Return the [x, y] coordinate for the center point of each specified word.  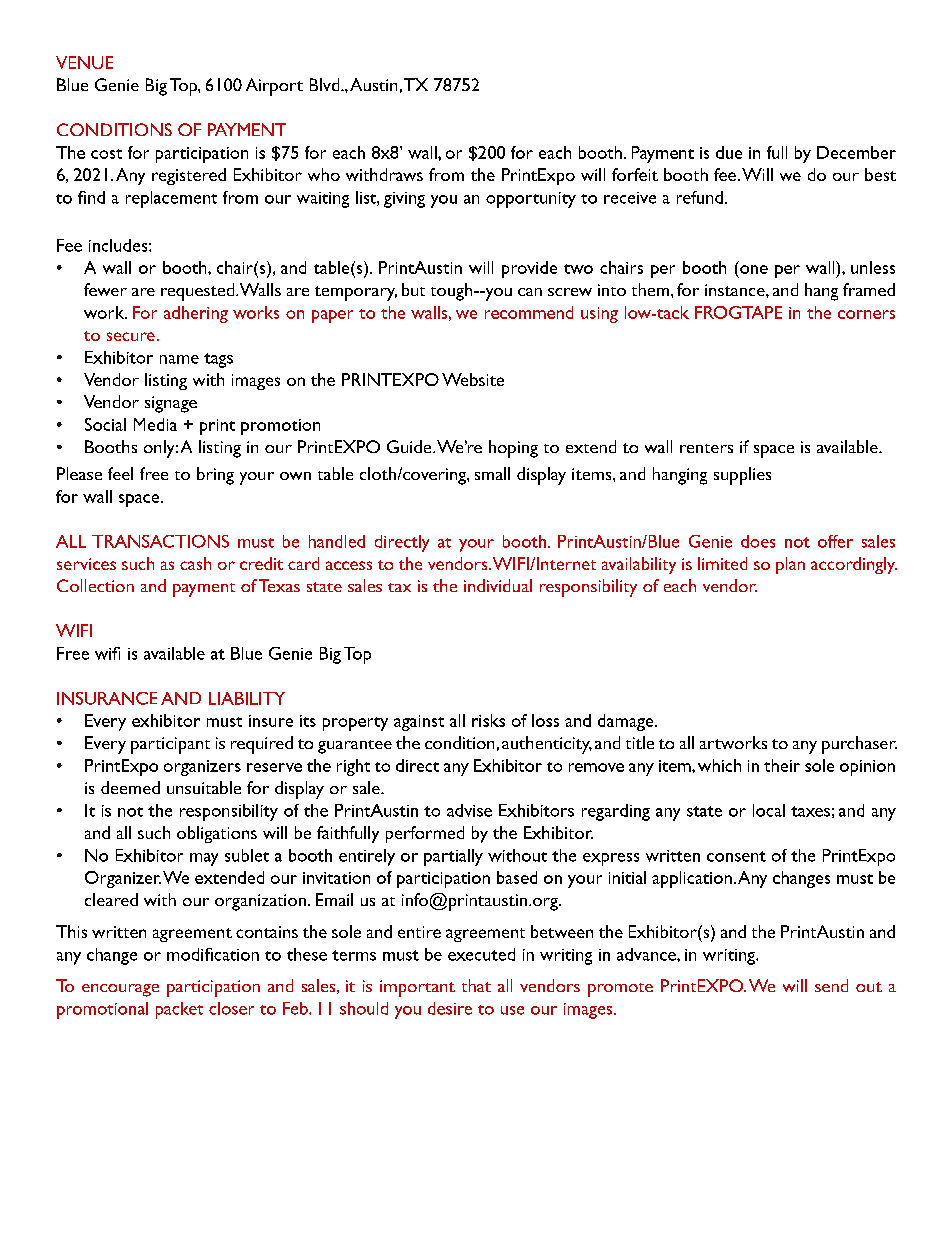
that [476, 985]
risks [488, 720]
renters [706, 448]
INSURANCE [107, 698]
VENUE [84, 62]
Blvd [326, 84]
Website [473, 379]
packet [179, 1010]
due [729, 152]
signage [171, 404]
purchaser [859, 745]
